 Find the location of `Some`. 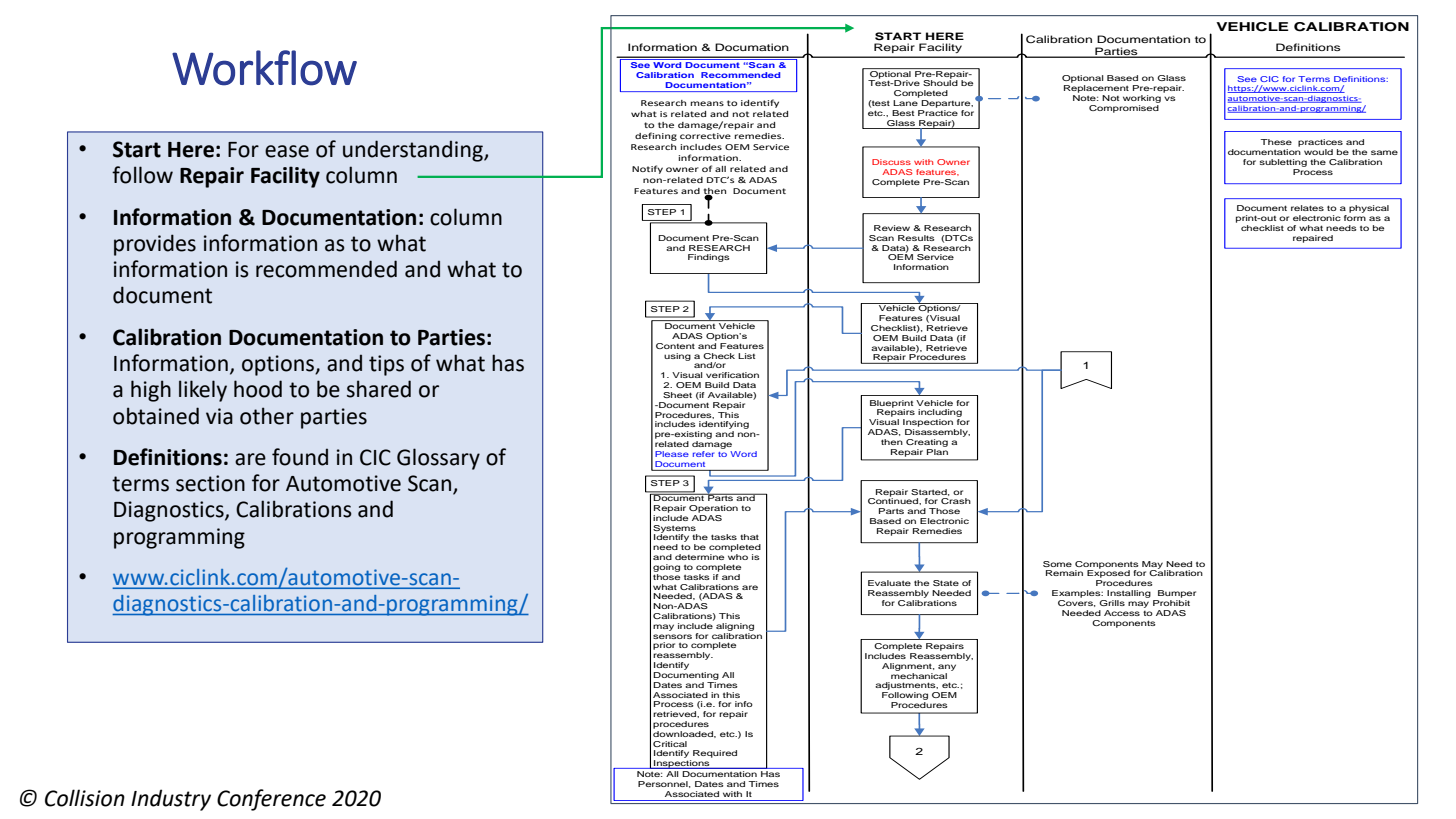

Some is located at coordinates (1057, 564).
